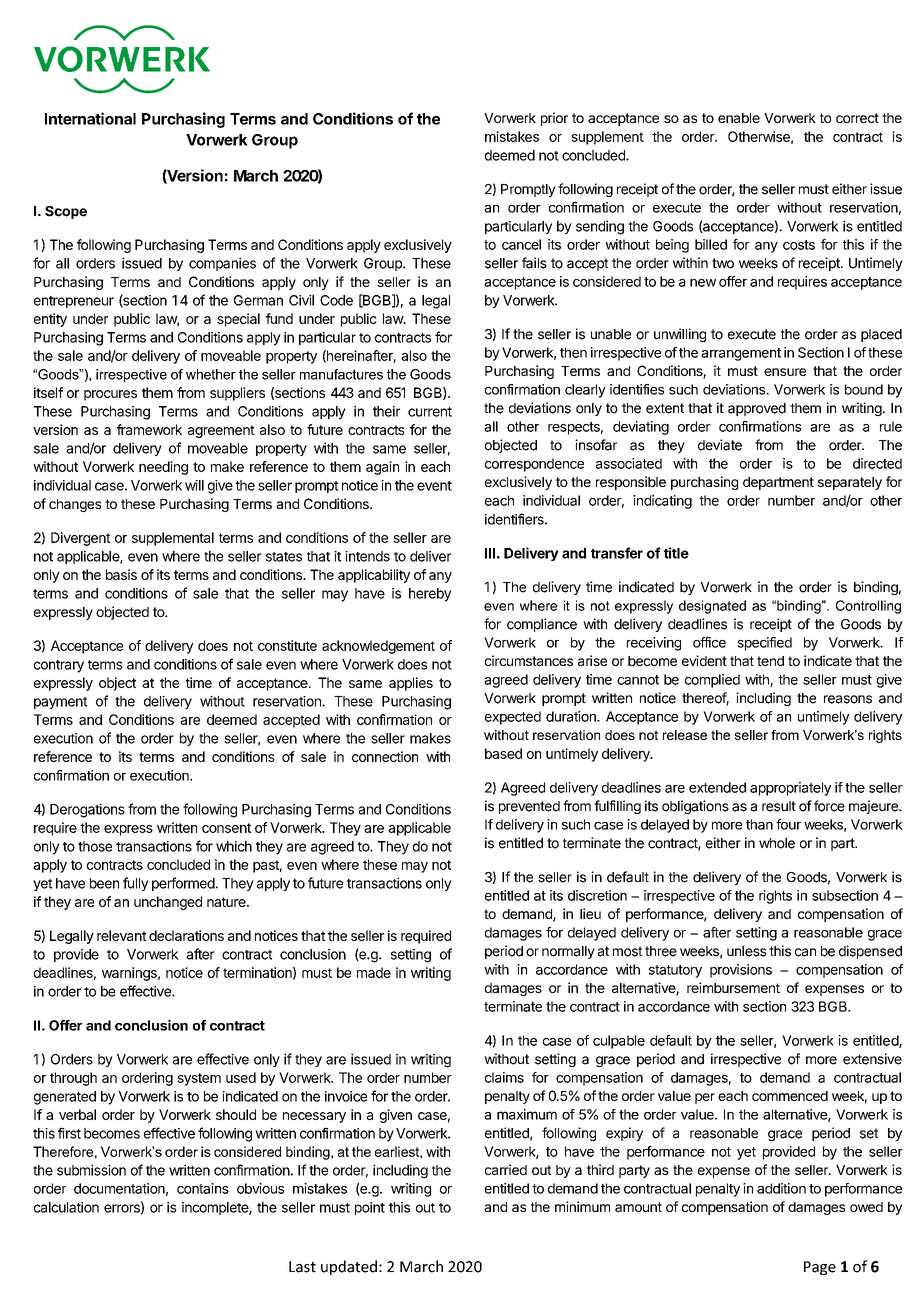  Describe the element at coordinates (848, 699) in the image. I see `reasons` at that location.
